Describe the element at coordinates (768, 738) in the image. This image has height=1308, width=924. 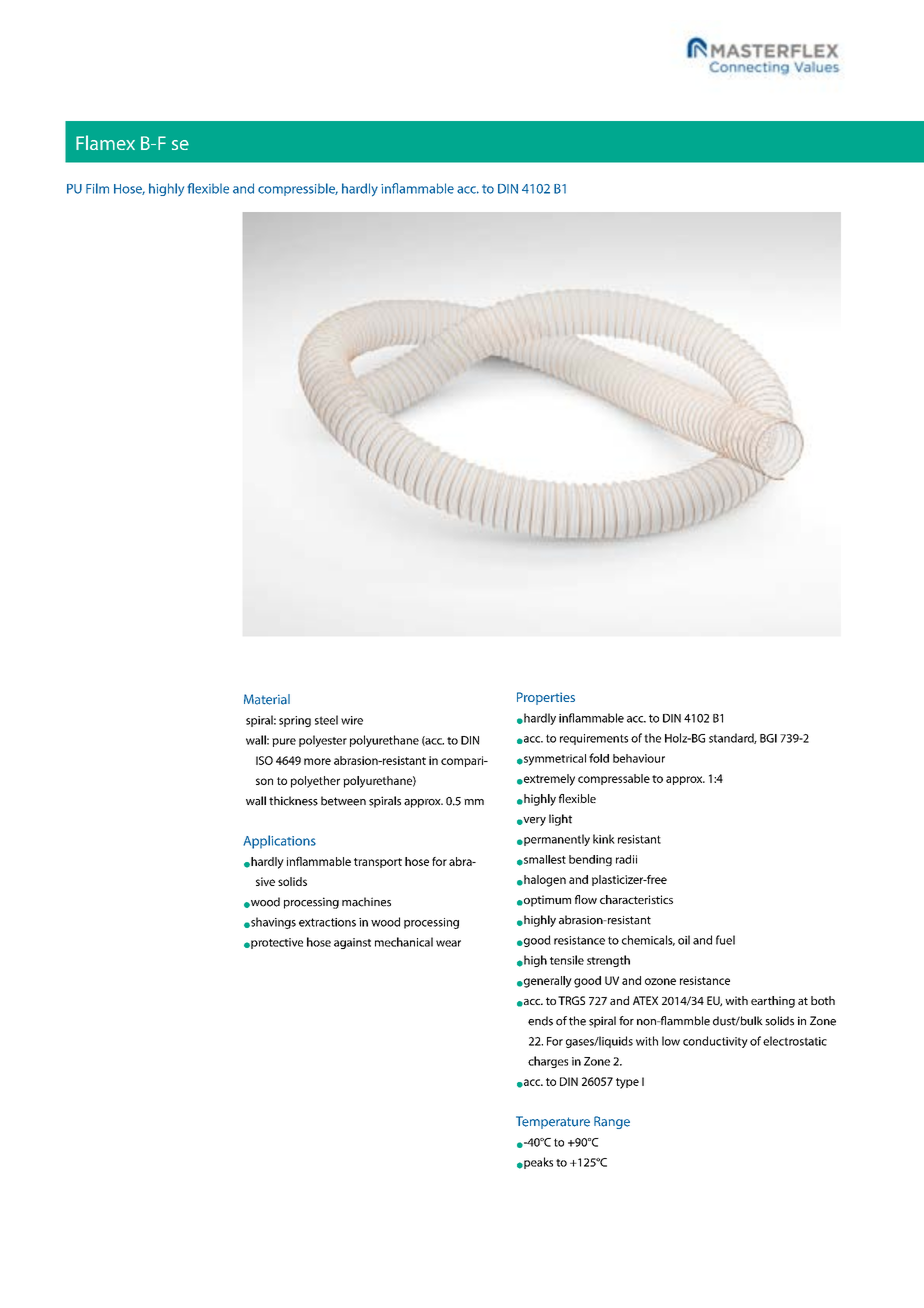
I see `BGI` at that location.
